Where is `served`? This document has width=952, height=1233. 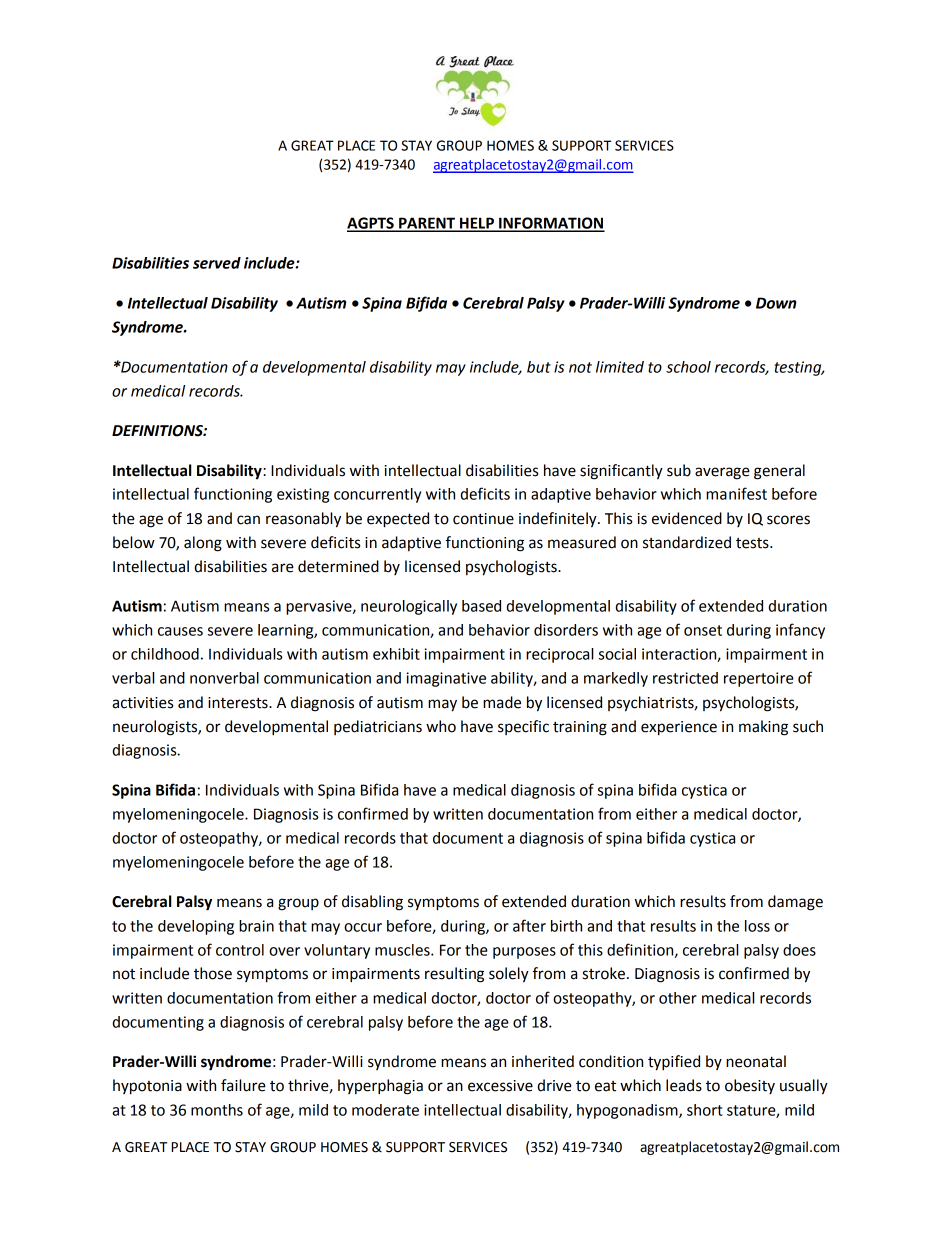 served is located at coordinates (217, 263).
